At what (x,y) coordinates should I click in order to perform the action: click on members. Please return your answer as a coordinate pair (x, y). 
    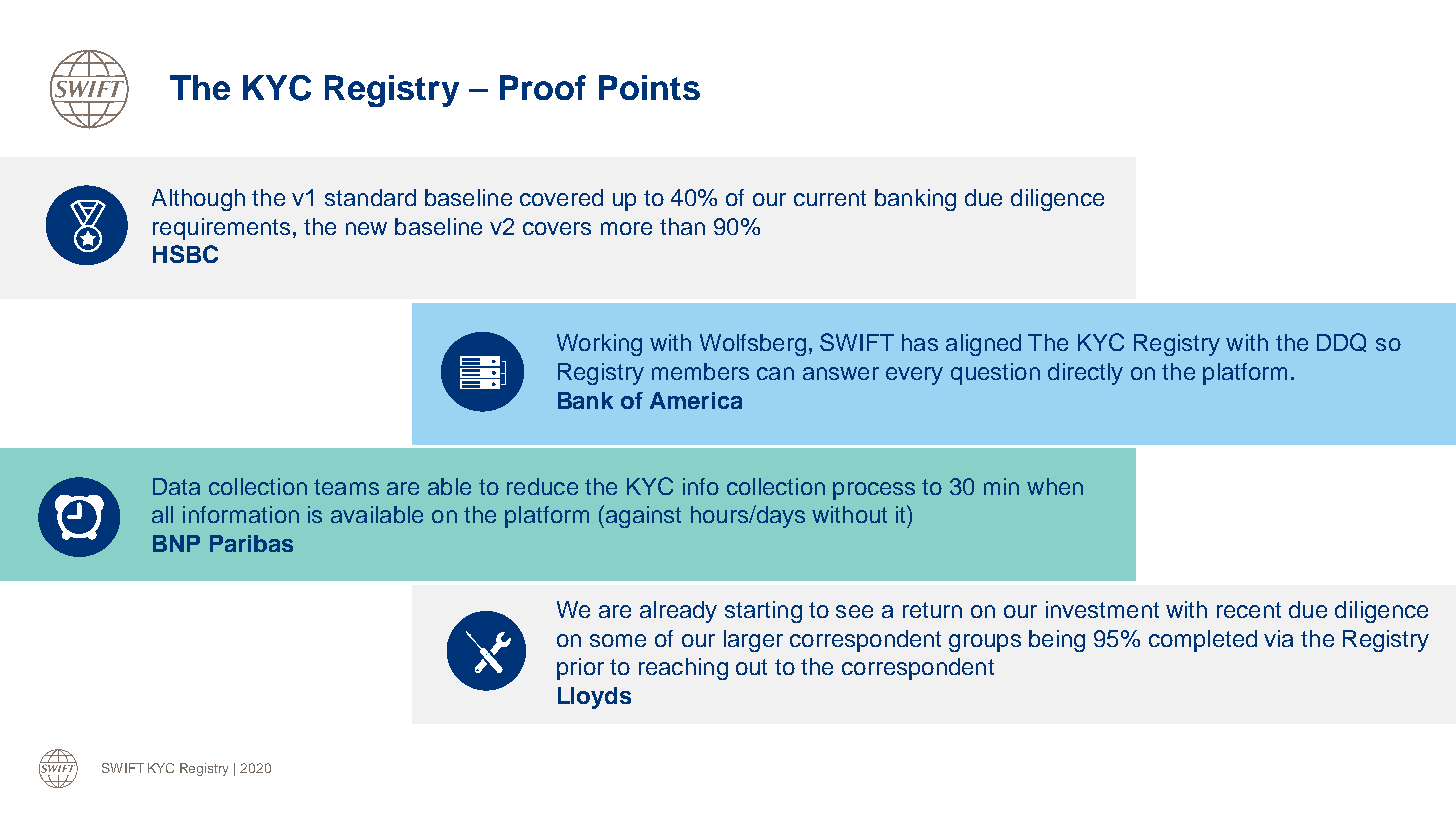
    Looking at the image, I should click on (700, 371).
